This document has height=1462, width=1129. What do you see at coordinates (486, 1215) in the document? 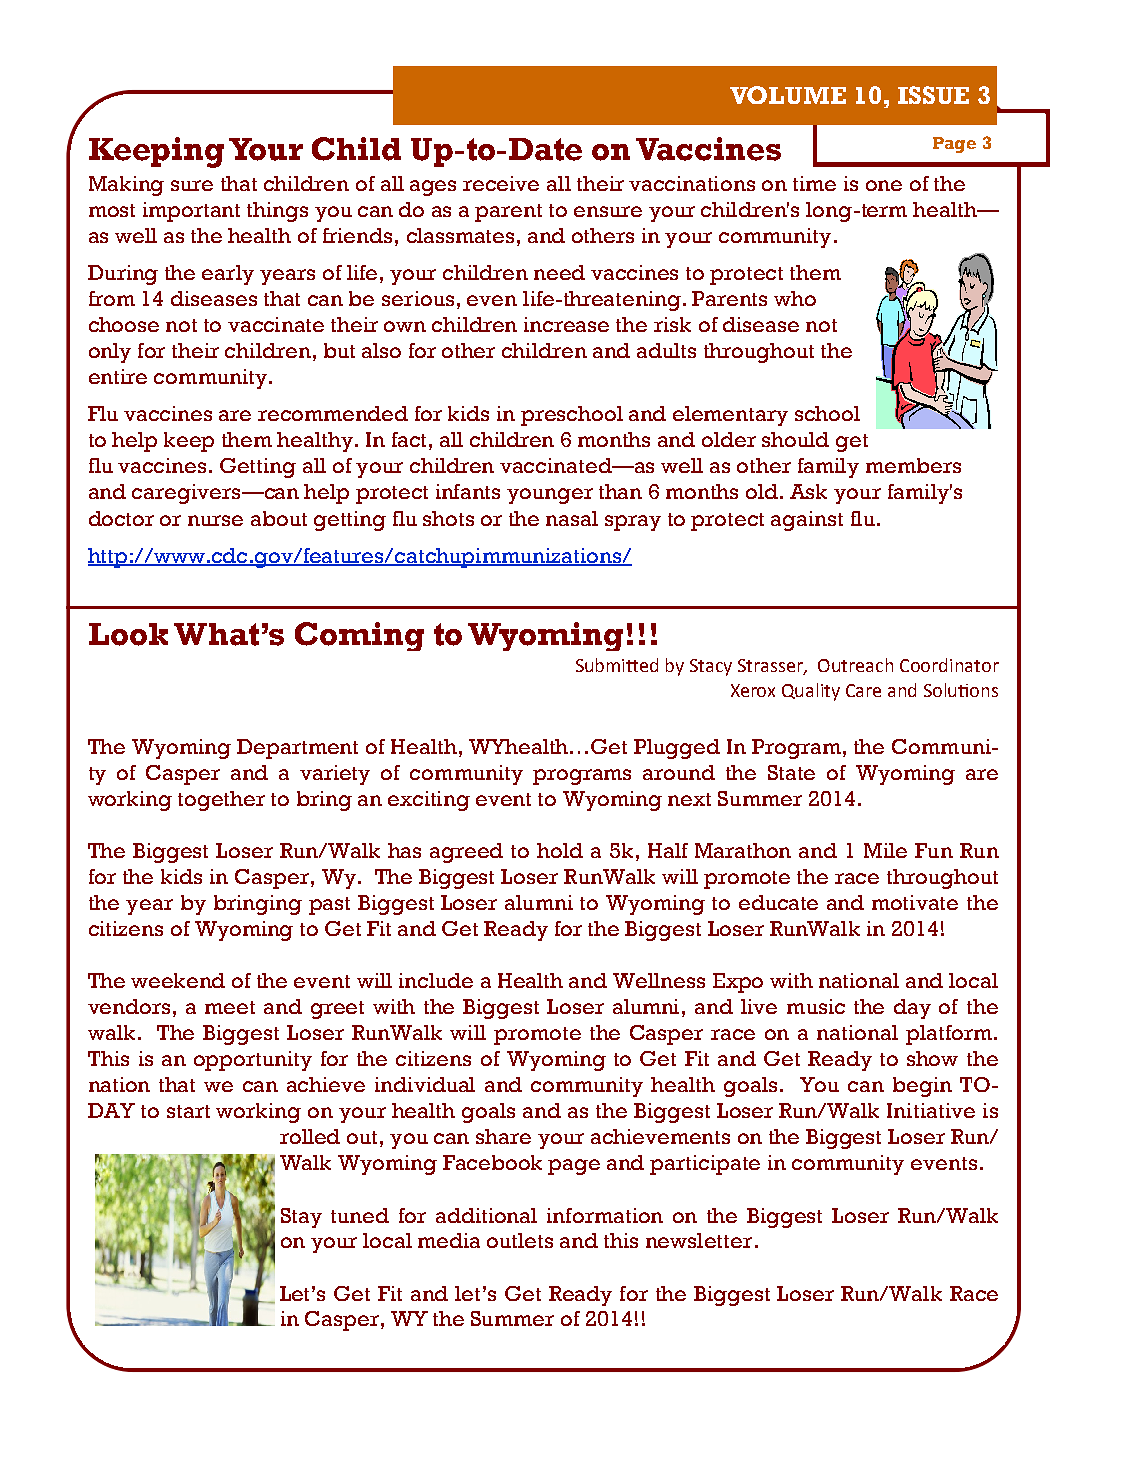
I see `additional` at bounding box center [486, 1215].
